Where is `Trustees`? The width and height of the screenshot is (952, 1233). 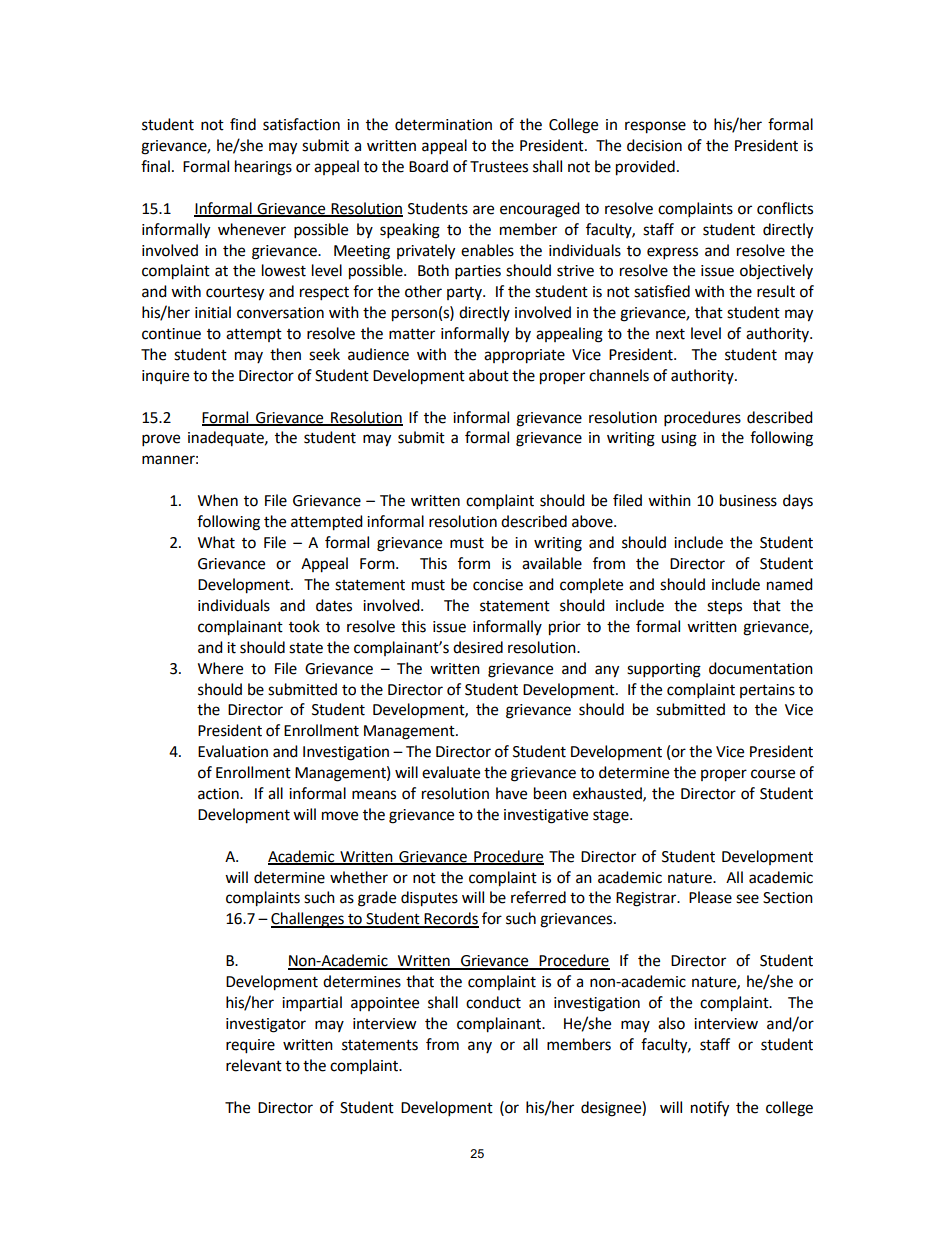 Trustees is located at coordinates (499, 167).
